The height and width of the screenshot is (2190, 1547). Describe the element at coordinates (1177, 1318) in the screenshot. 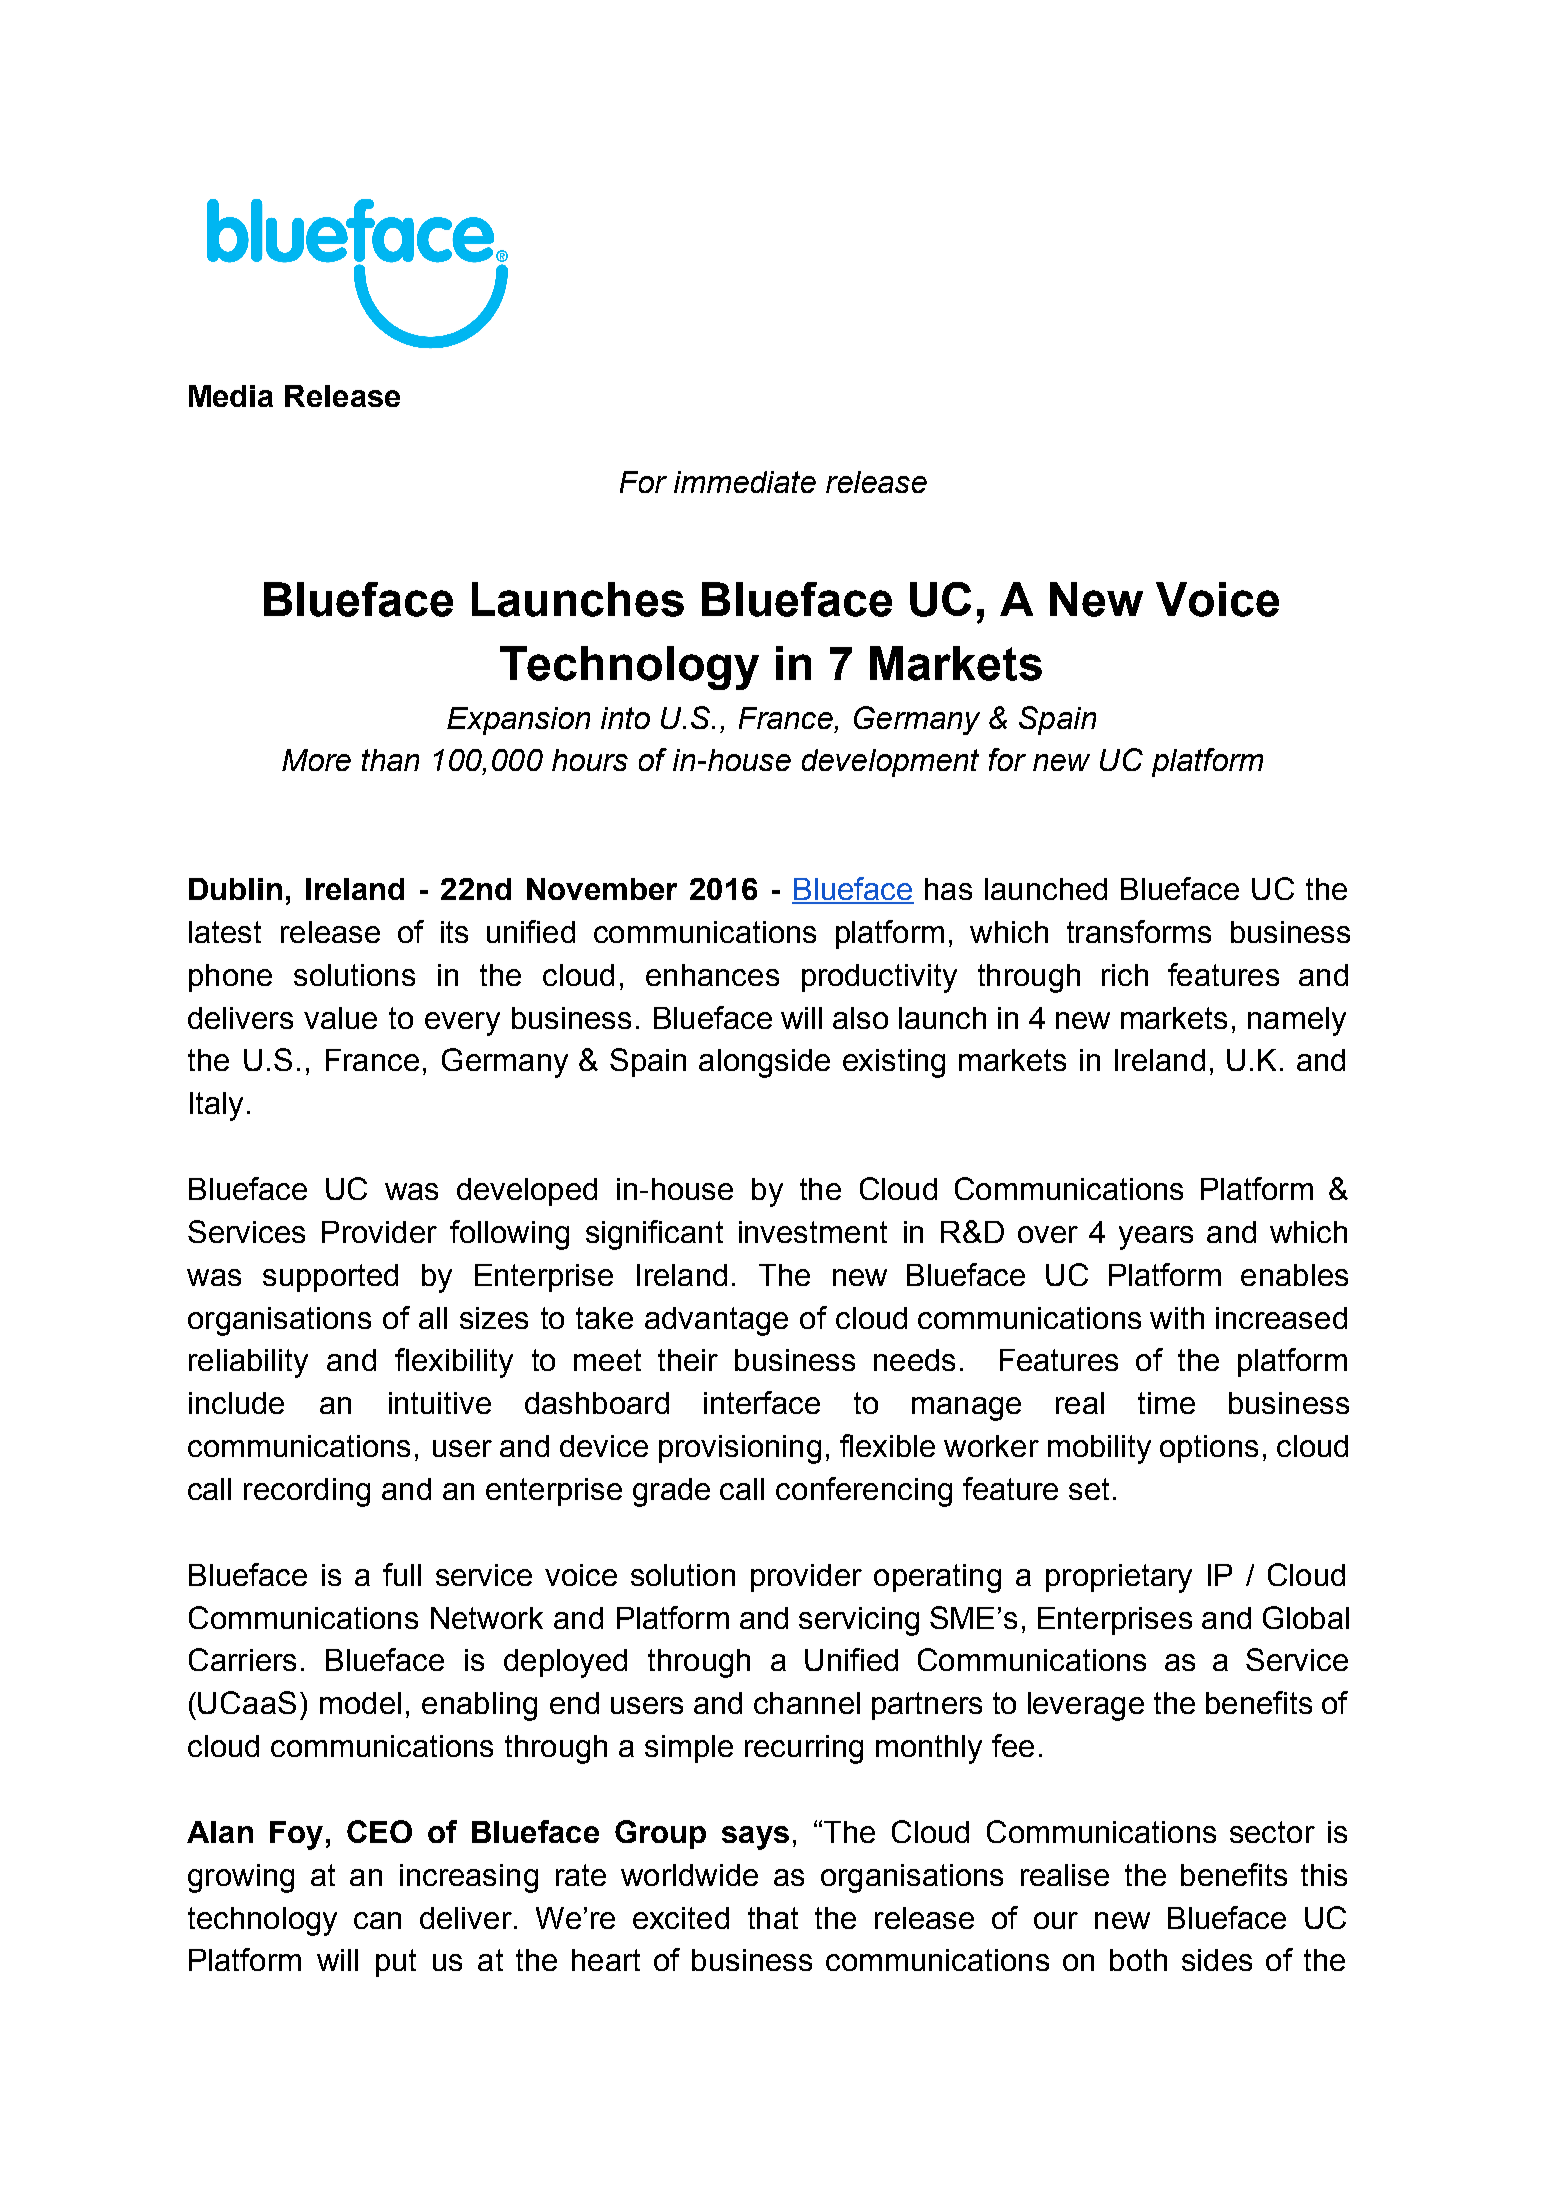

I see `with` at that location.
